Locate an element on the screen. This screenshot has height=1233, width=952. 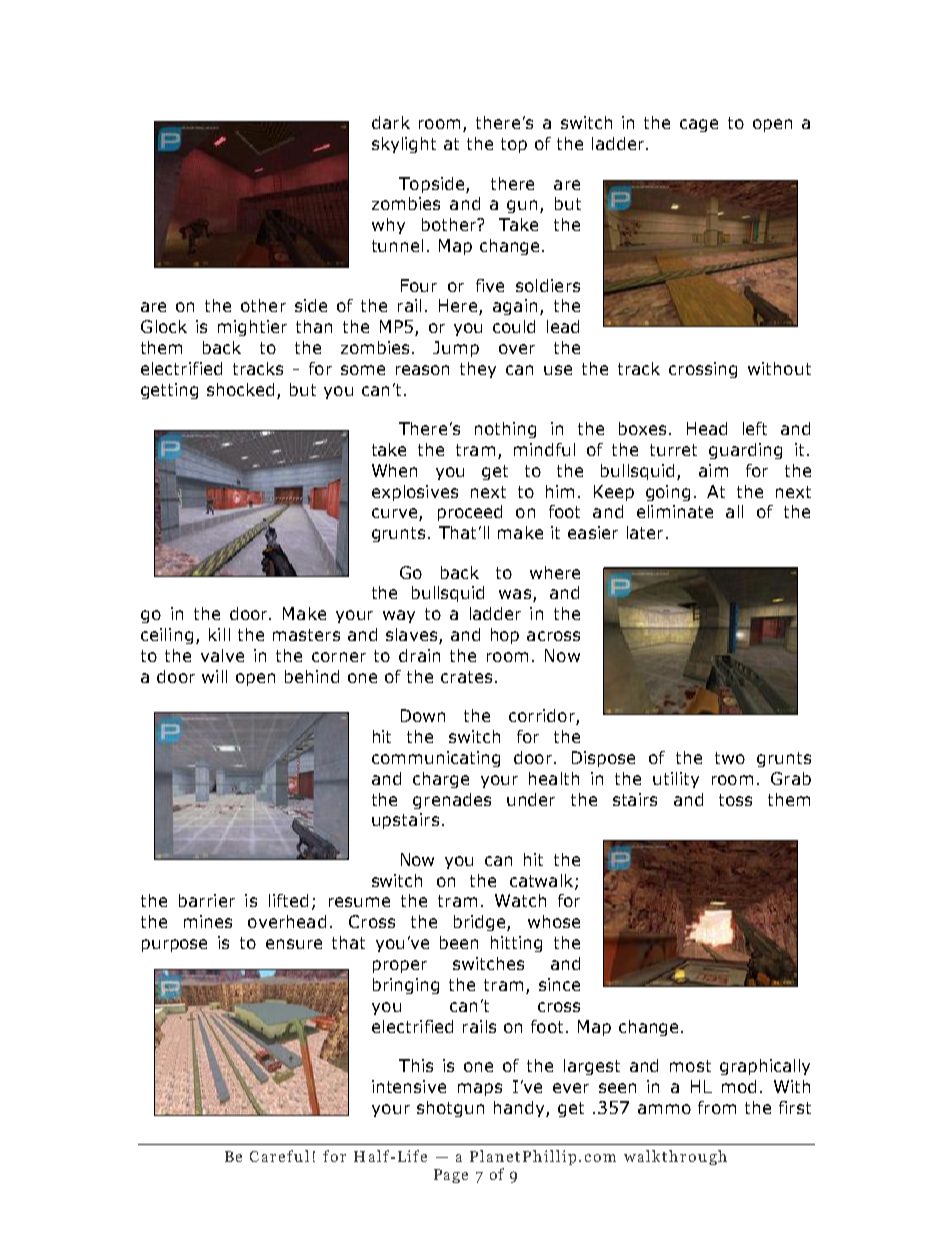
proceed is located at coordinates (470, 513).
